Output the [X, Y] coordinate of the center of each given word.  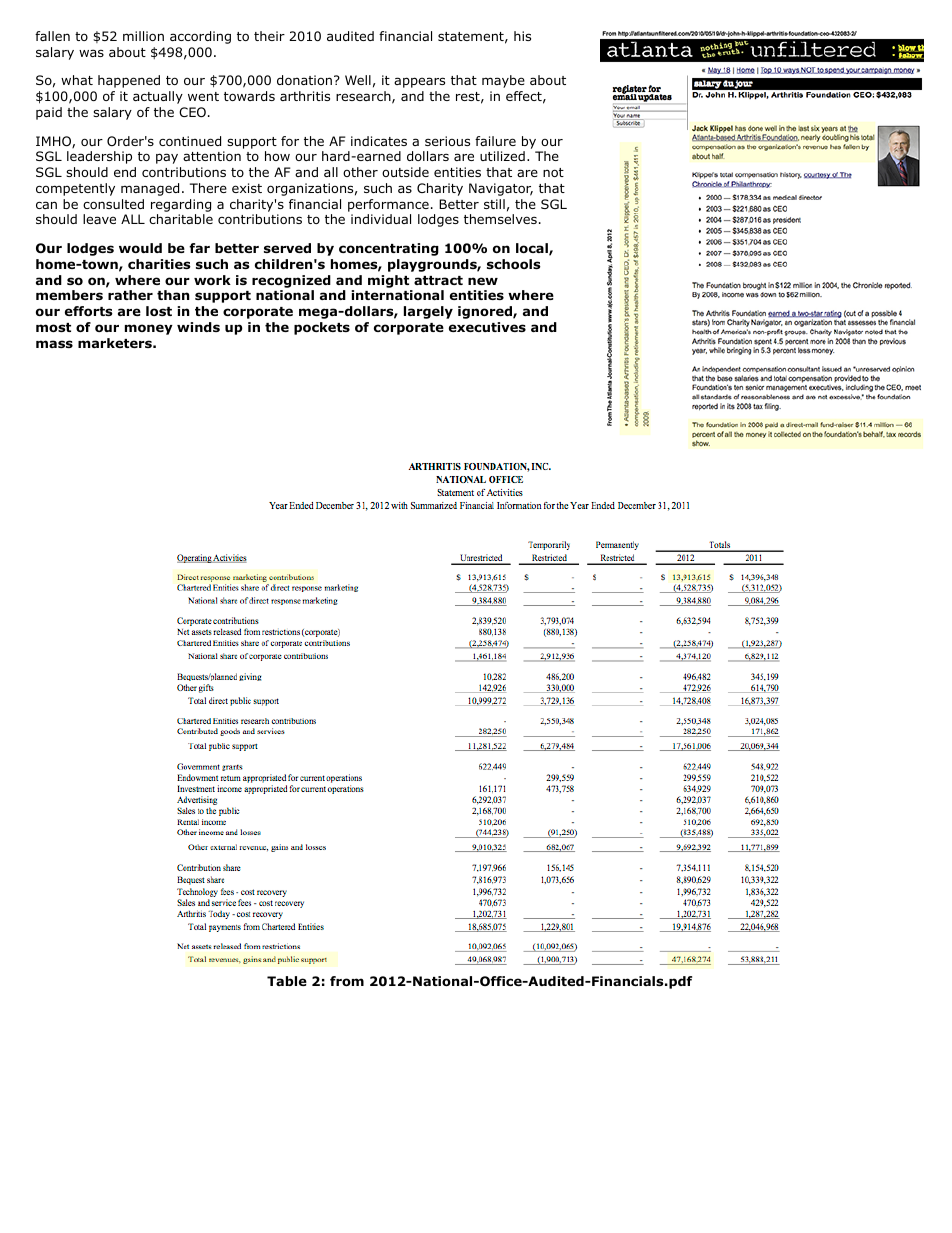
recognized [291, 281]
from [347, 981]
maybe [503, 81]
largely [428, 312]
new [483, 281]
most [53, 327]
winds [198, 327]
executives [487, 327]
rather [130, 295]
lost [159, 311]
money [149, 329]
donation [304, 80]
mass [54, 344]
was [91, 53]
